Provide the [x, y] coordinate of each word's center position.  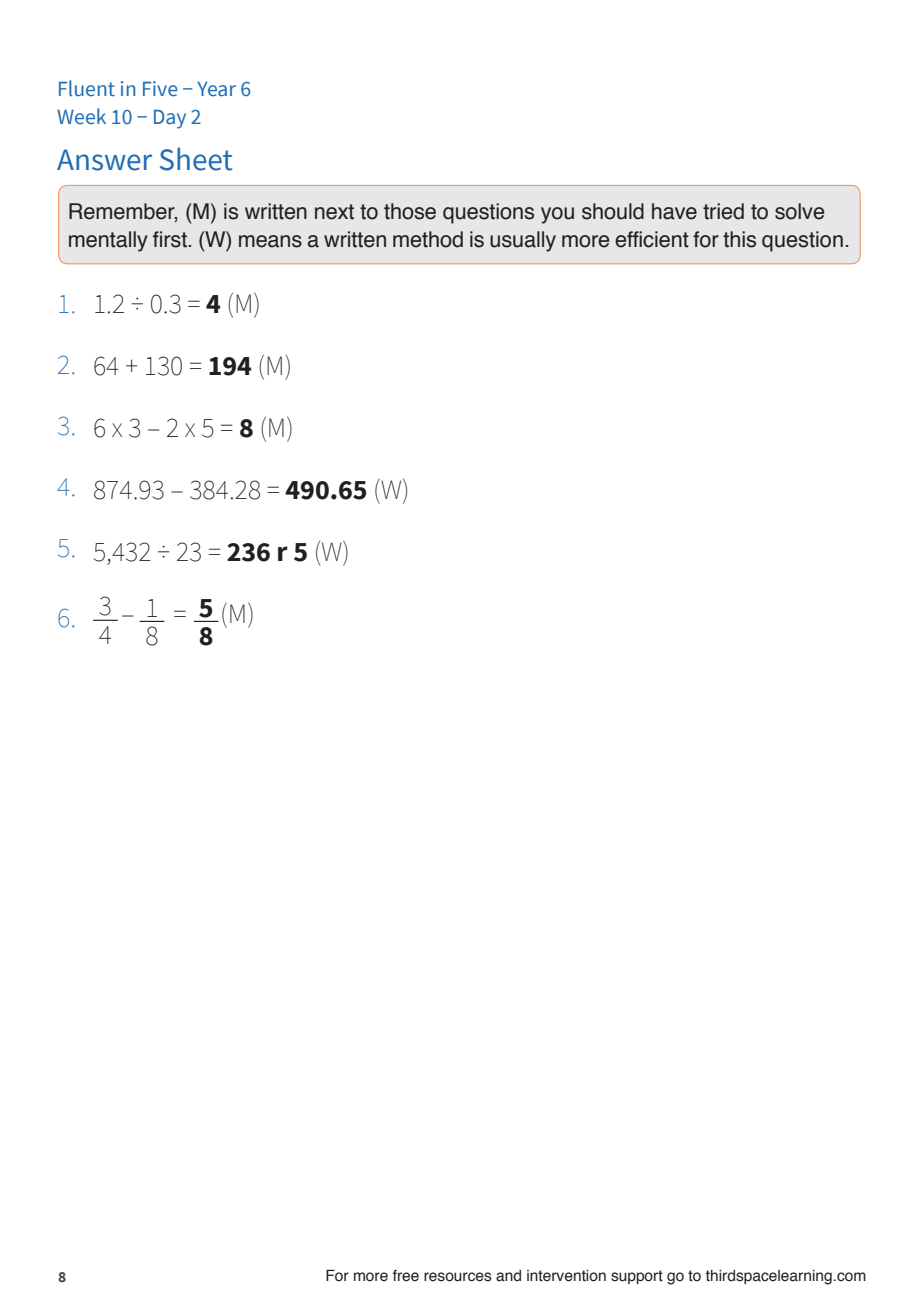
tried [723, 211]
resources [458, 1277]
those [410, 211]
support [637, 1277]
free [405, 1276]
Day [170, 119]
